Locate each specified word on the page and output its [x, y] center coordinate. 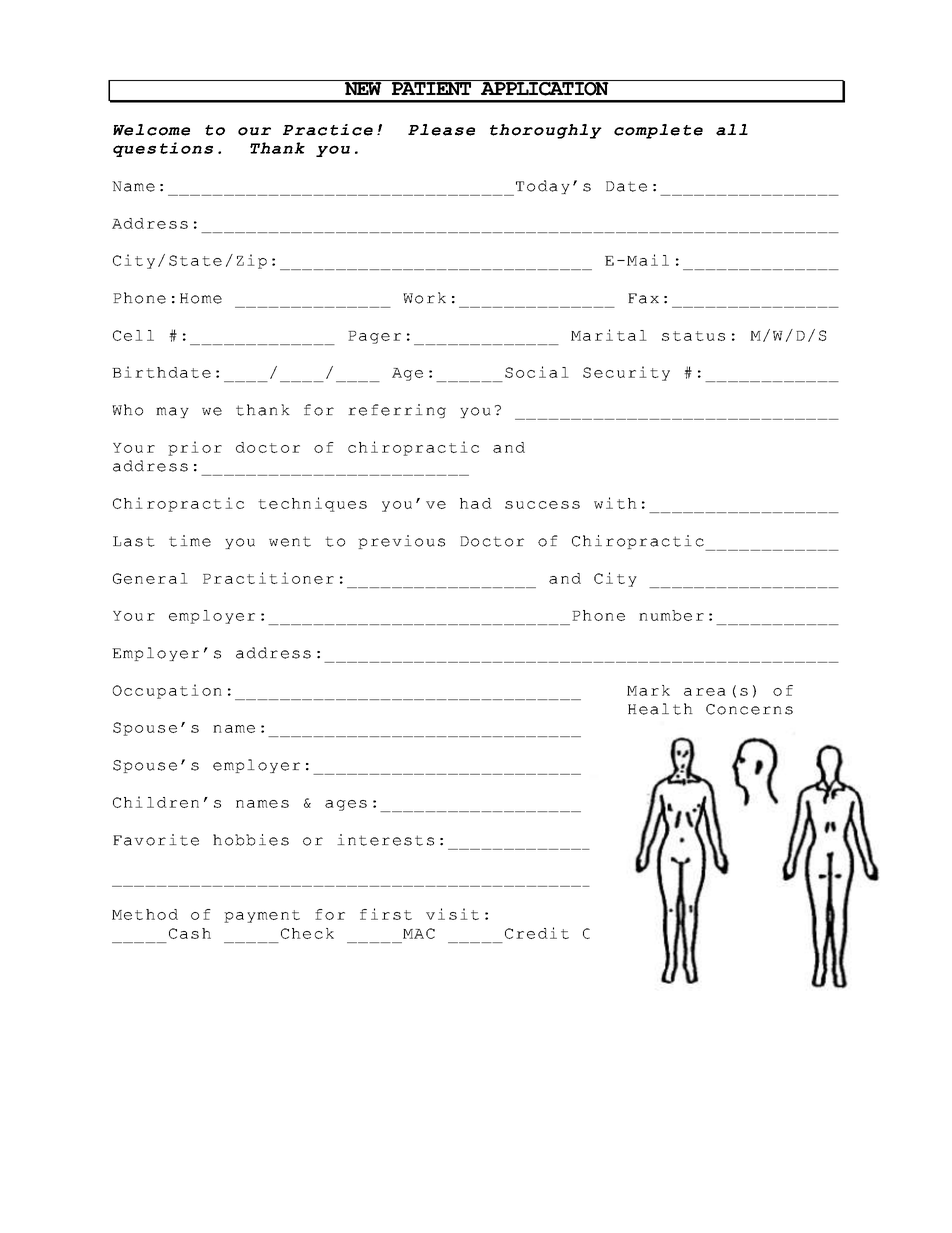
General [150, 578]
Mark [648, 690]
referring [397, 411]
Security [626, 373]
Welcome [151, 130]
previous [401, 542]
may [172, 412]
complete [658, 131]
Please [441, 130]
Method [145, 914]
